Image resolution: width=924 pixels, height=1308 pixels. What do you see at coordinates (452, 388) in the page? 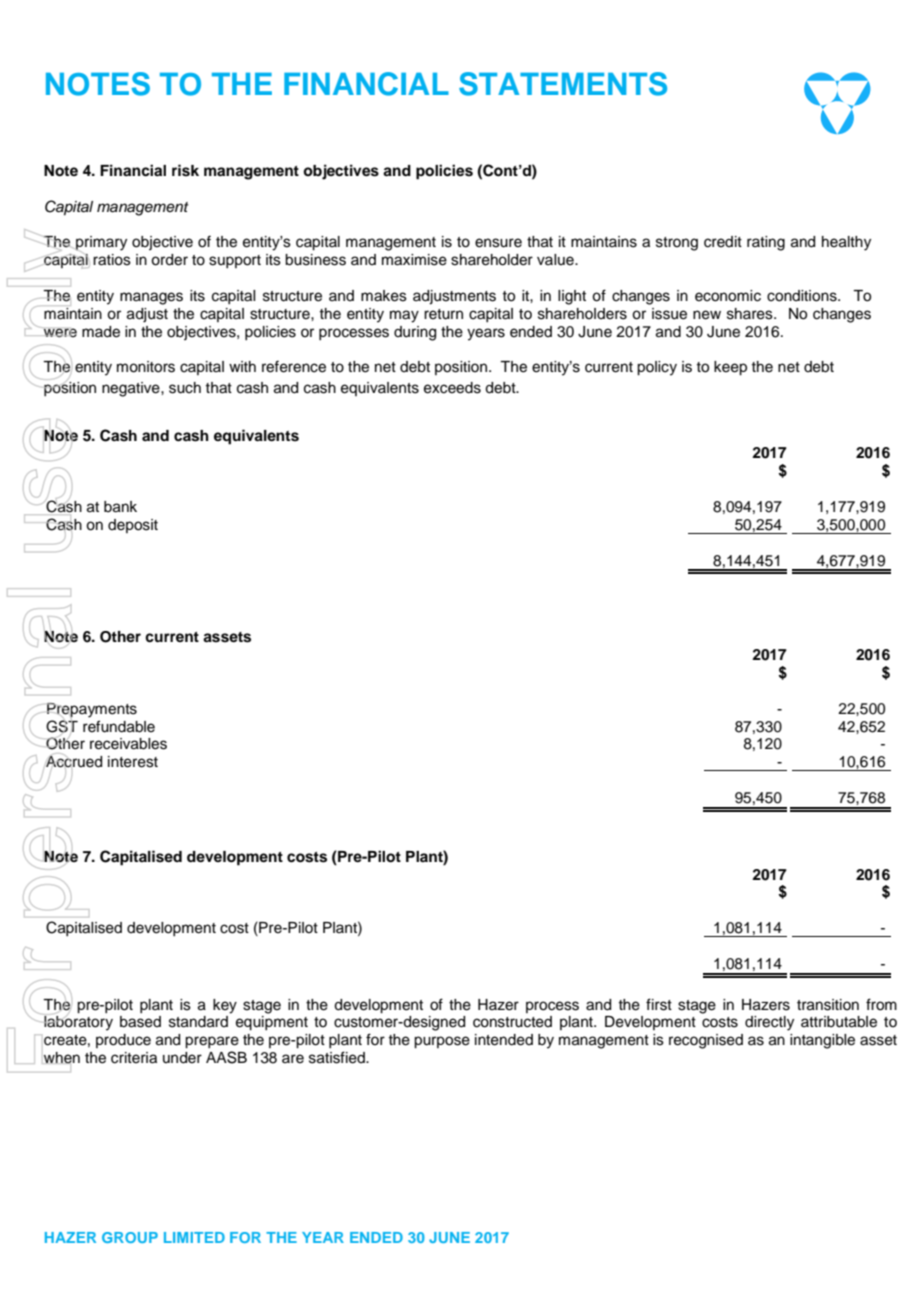
I see `exceeds` at bounding box center [452, 388].
